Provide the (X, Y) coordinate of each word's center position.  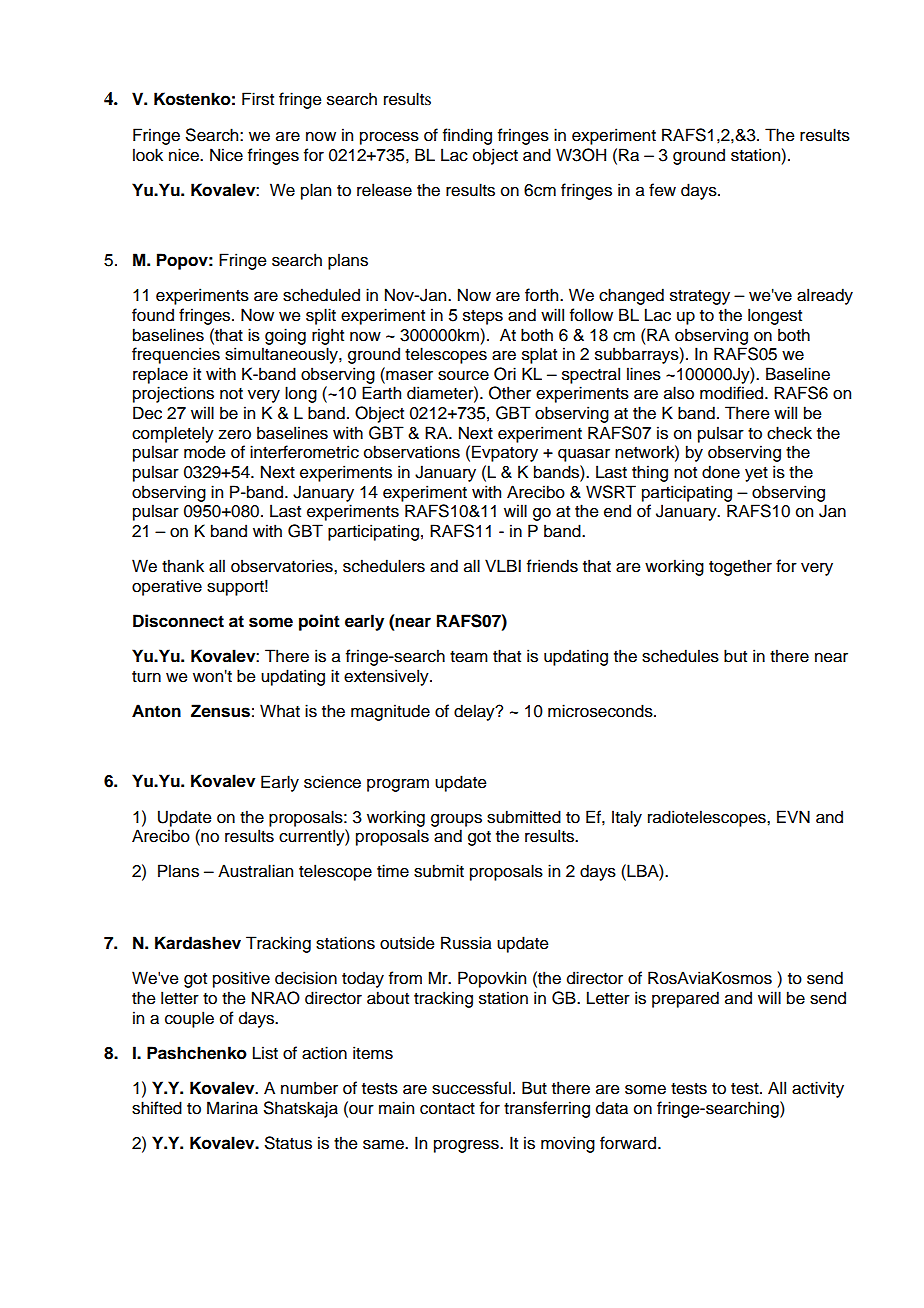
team (469, 657)
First (258, 99)
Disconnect (178, 621)
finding (467, 136)
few (662, 190)
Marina (232, 1108)
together (740, 567)
